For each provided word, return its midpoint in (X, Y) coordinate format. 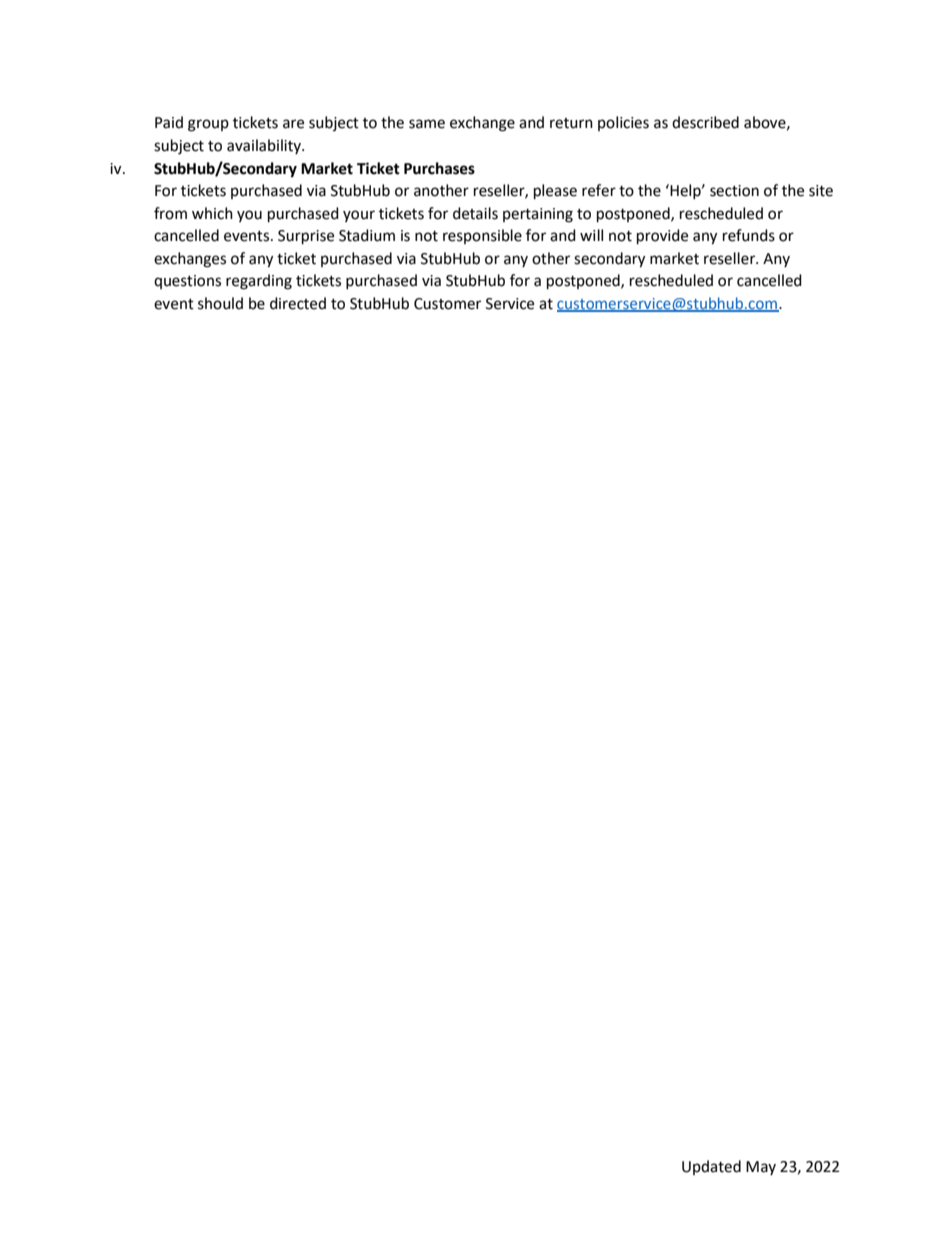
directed (298, 303)
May (761, 1168)
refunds (749, 235)
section (734, 191)
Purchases (439, 168)
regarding (259, 282)
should (220, 303)
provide (662, 237)
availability (265, 146)
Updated (711, 1167)
